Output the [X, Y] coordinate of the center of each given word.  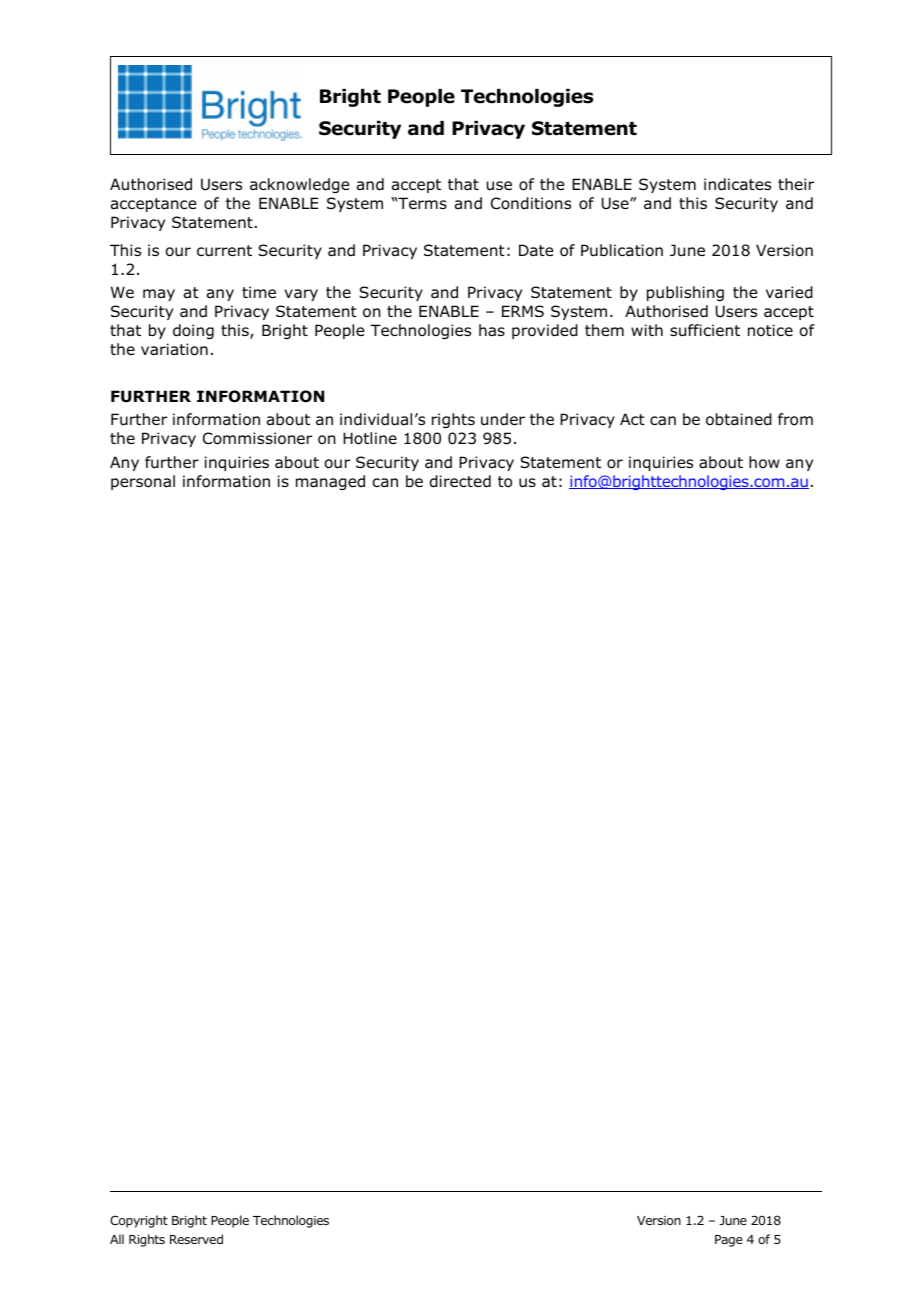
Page [729, 1241]
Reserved [196, 1239]
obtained [739, 419]
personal [143, 482]
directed [460, 481]
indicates [737, 184]
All [117, 1239]
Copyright [139, 1221]
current [224, 251]
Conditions [531, 203]
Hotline [370, 438]
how [764, 462]
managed [330, 482]
